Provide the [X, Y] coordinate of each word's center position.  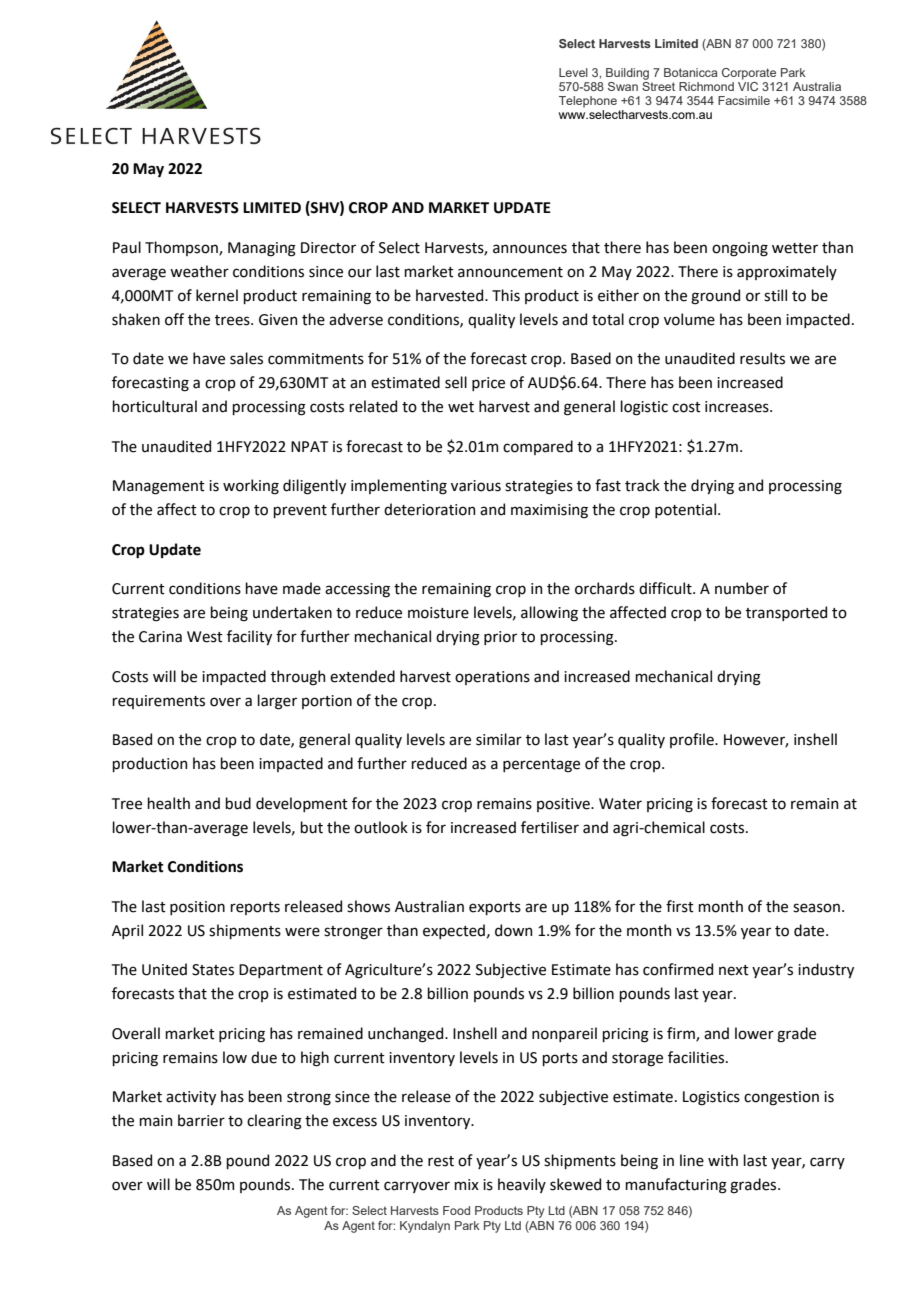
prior [500, 638]
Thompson [182, 248]
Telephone [588, 102]
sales [246, 358]
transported [786, 613]
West [205, 637]
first [680, 906]
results [762, 358]
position [197, 908]
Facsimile [744, 100]
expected [454, 931]
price [488, 384]
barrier [201, 1120]
